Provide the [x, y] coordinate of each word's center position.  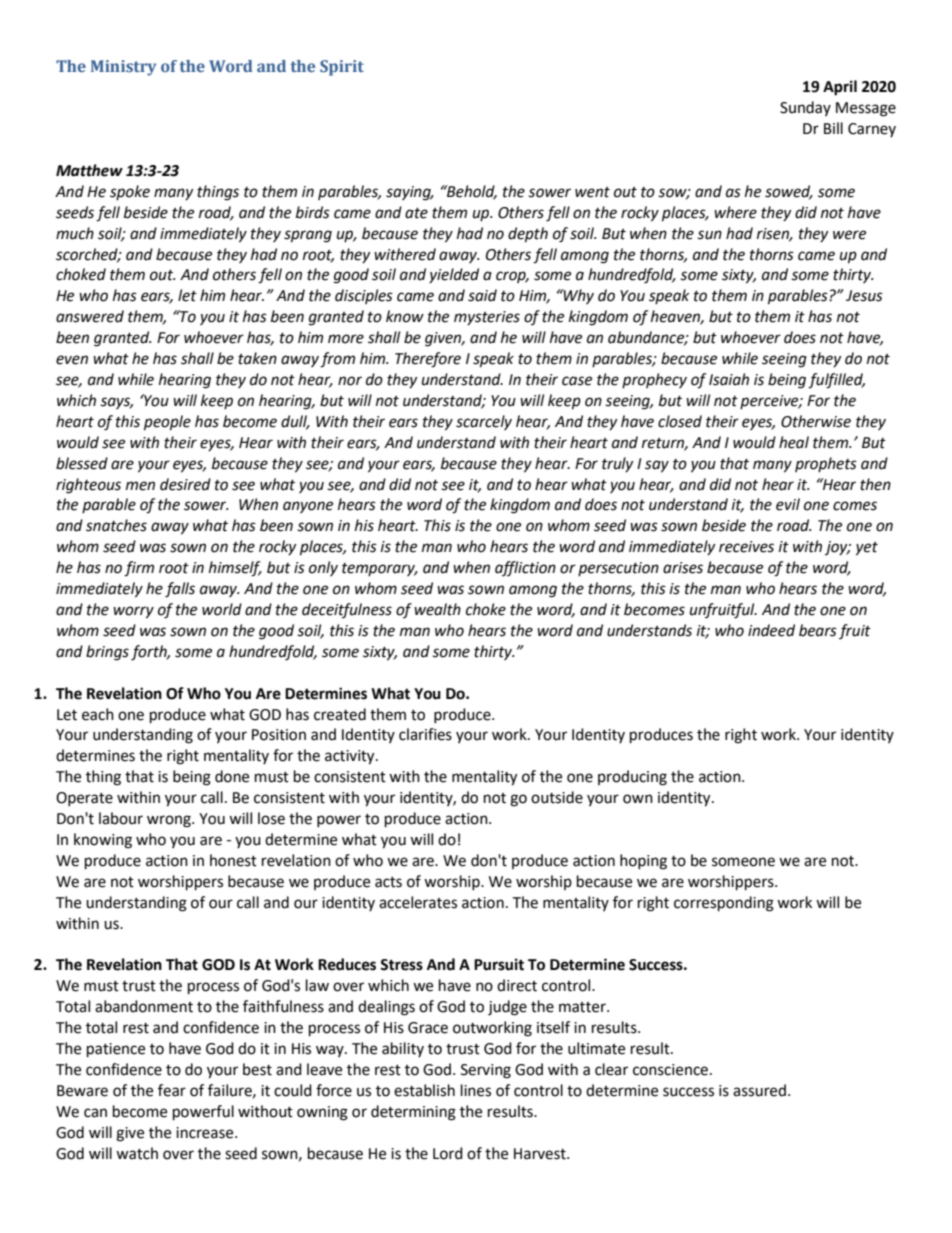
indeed [771, 630]
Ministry [123, 68]
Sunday [805, 108]
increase [206, 1133]
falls [180, 590]
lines [476, 1090]
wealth [437, 609]
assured [759, 1090]
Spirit [342, 68]
